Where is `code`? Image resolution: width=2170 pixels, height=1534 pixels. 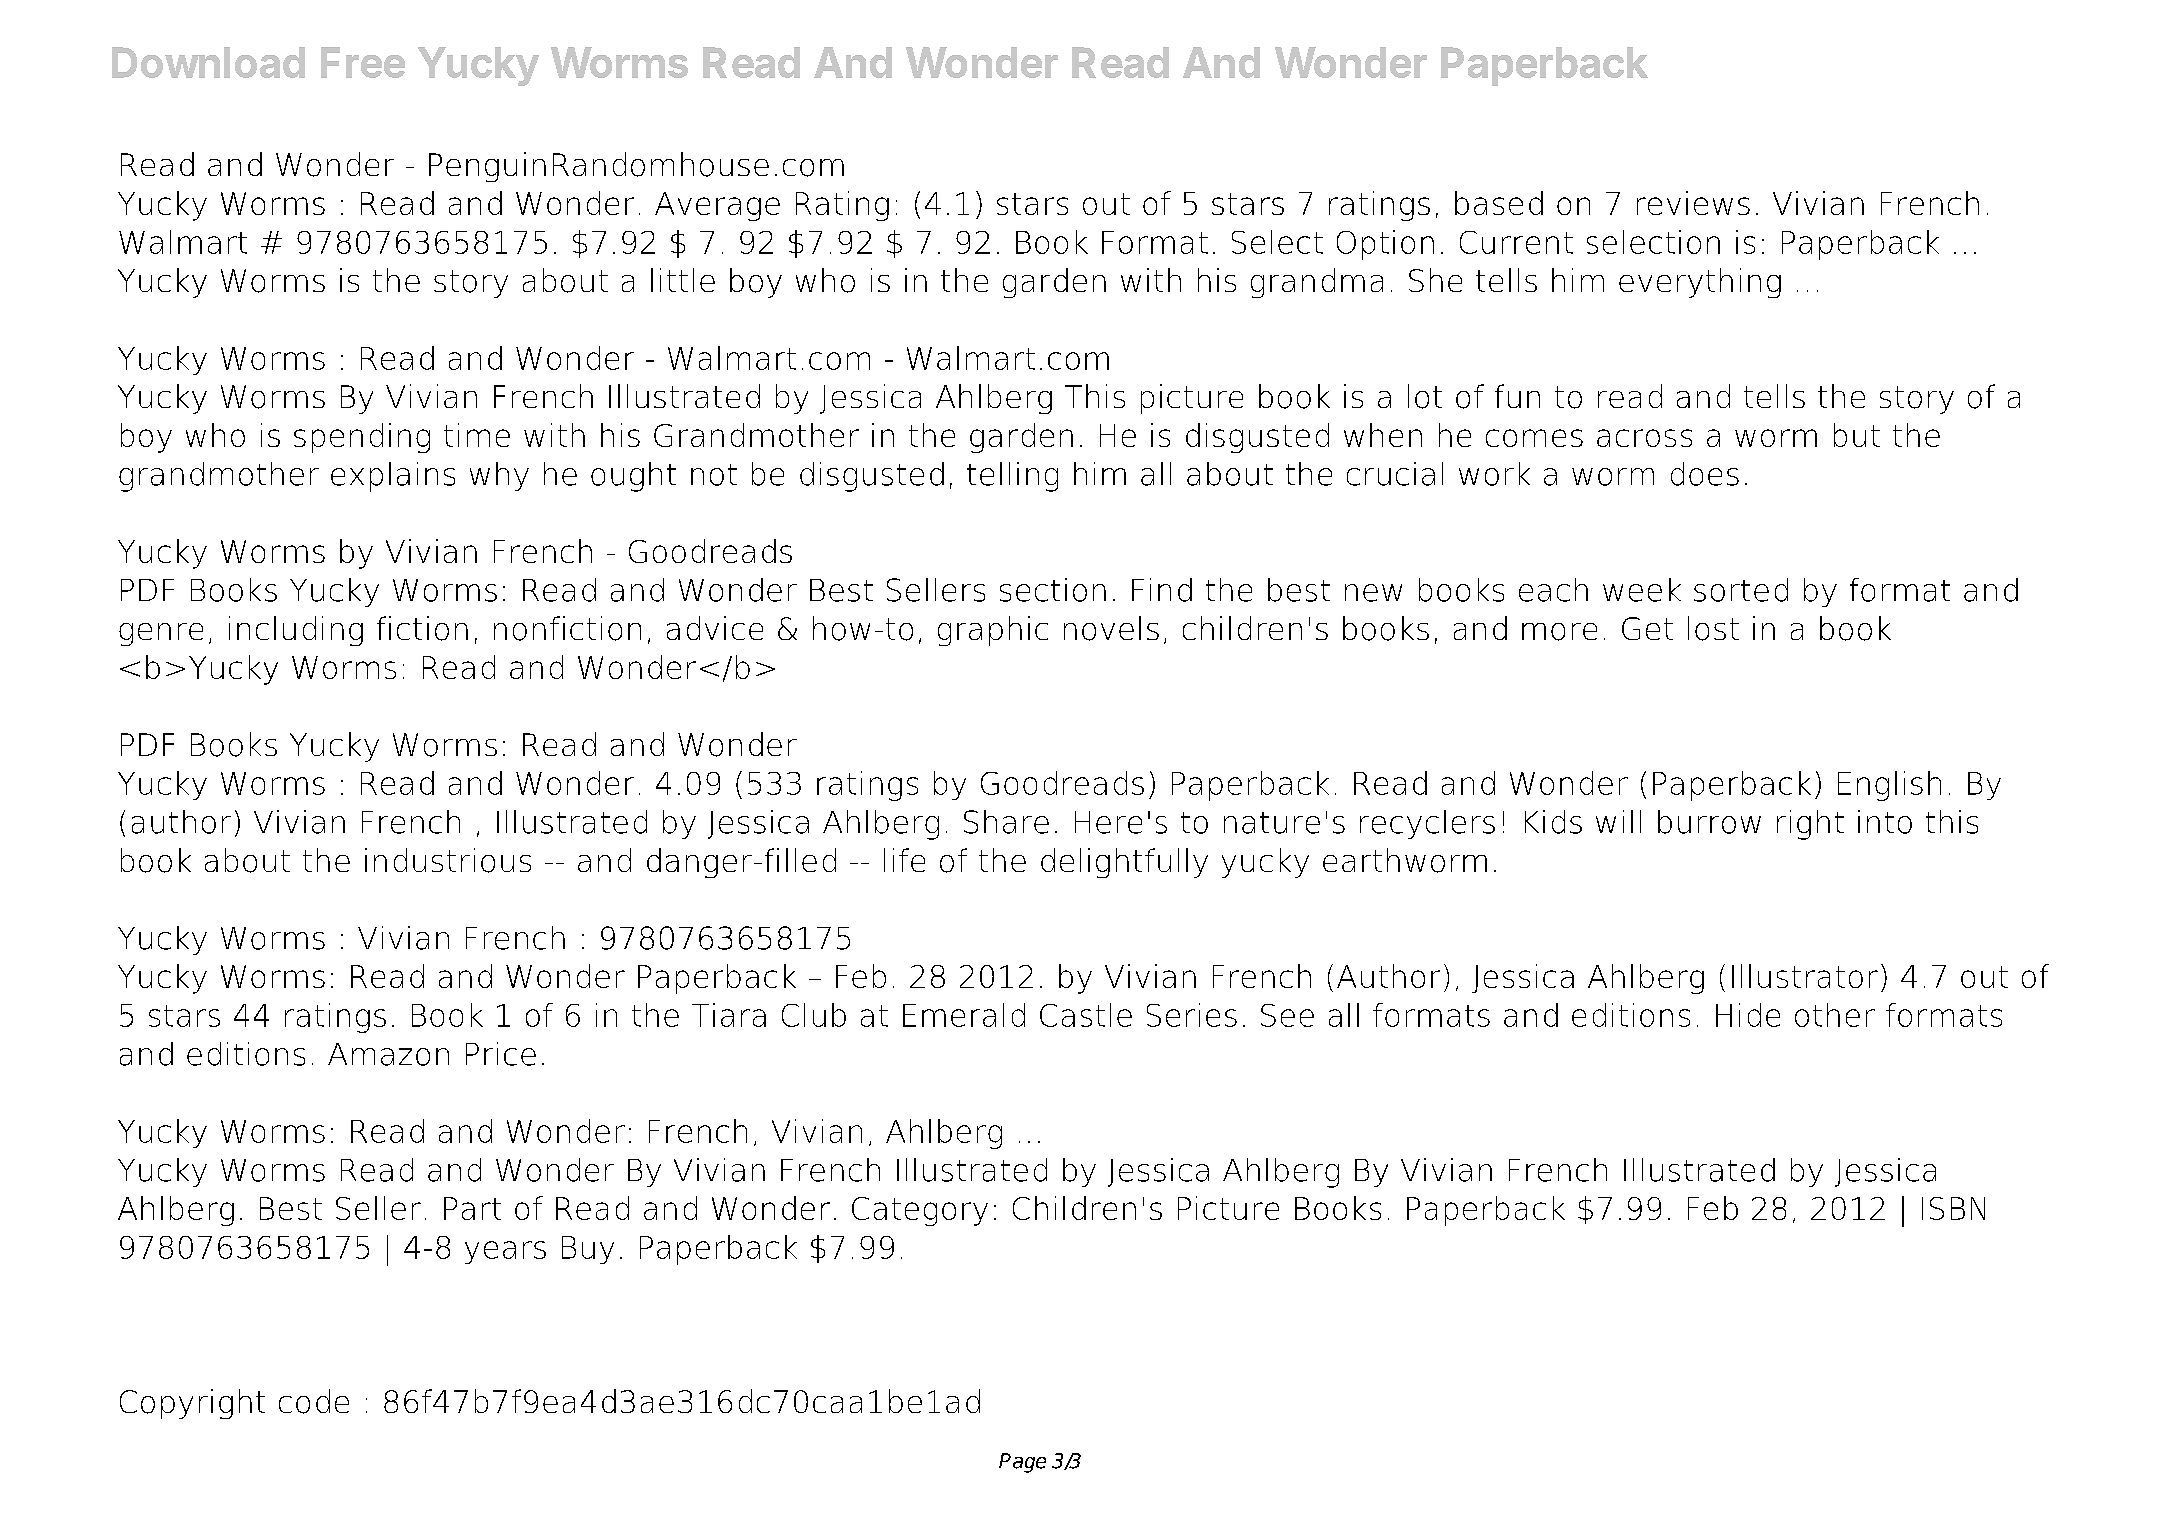
code is located at coordinates (314, 1401).
